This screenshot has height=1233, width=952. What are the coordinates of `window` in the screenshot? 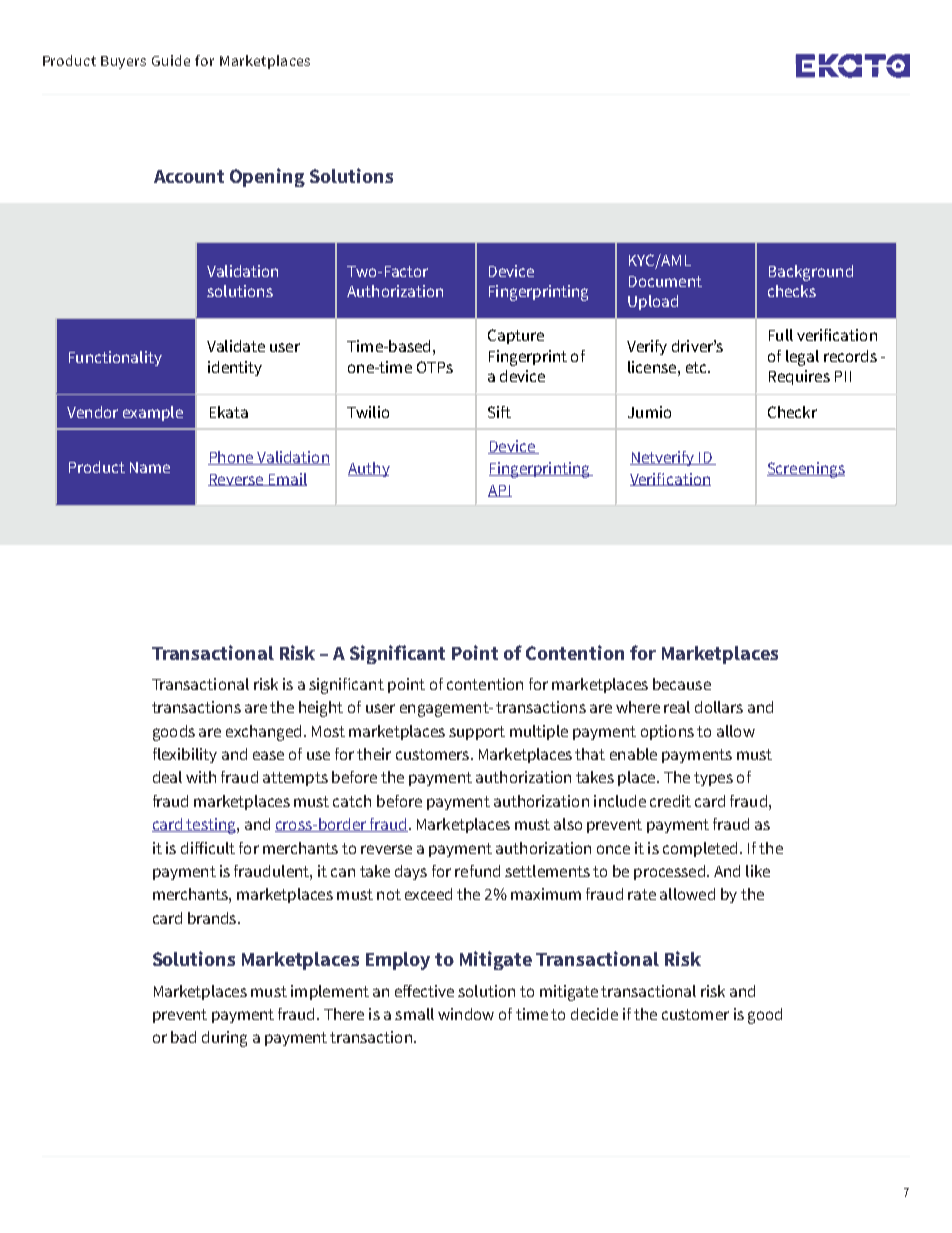 It's located at (466, 1014).
